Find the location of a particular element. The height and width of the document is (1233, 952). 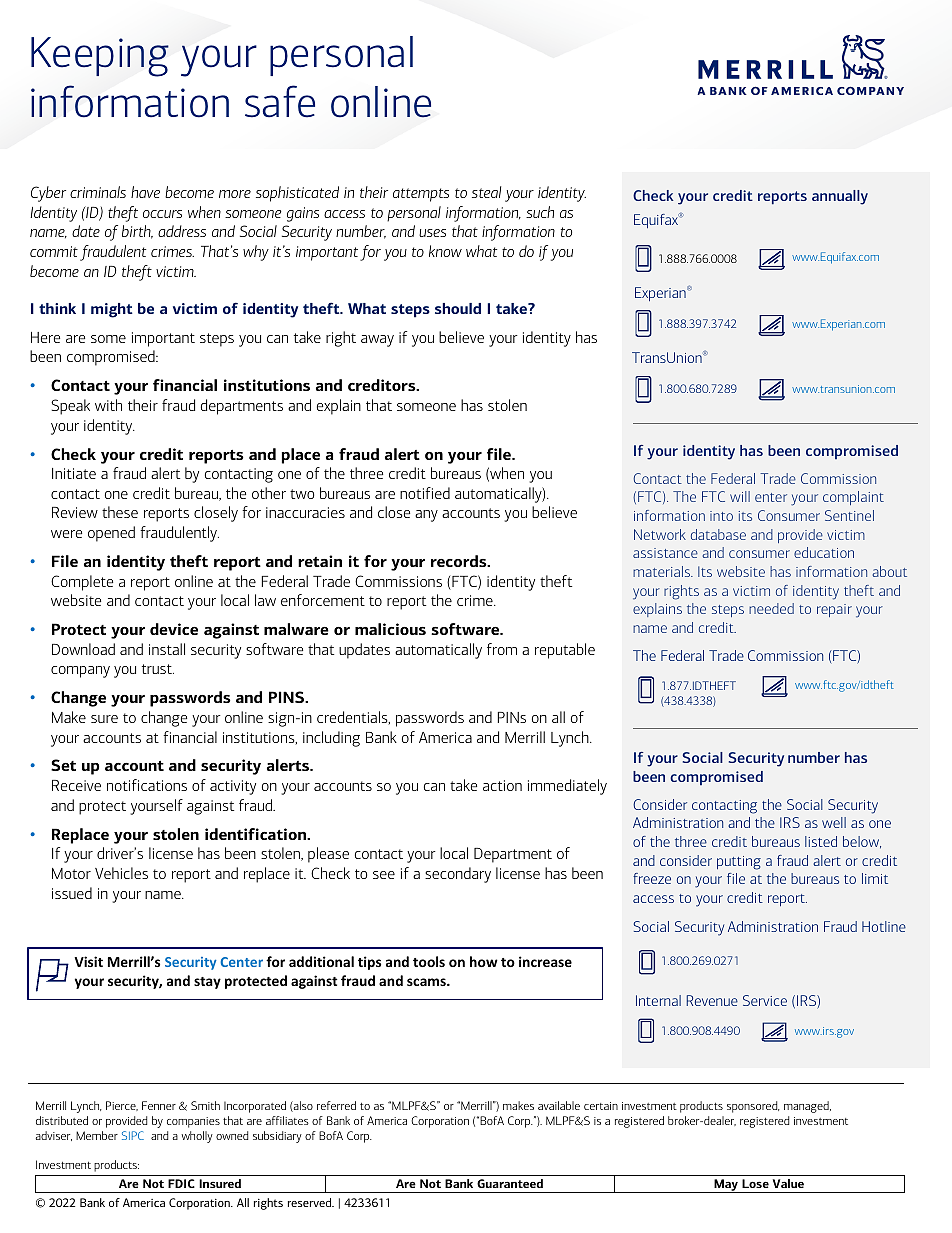

from is located at coordinates (502, 649).
